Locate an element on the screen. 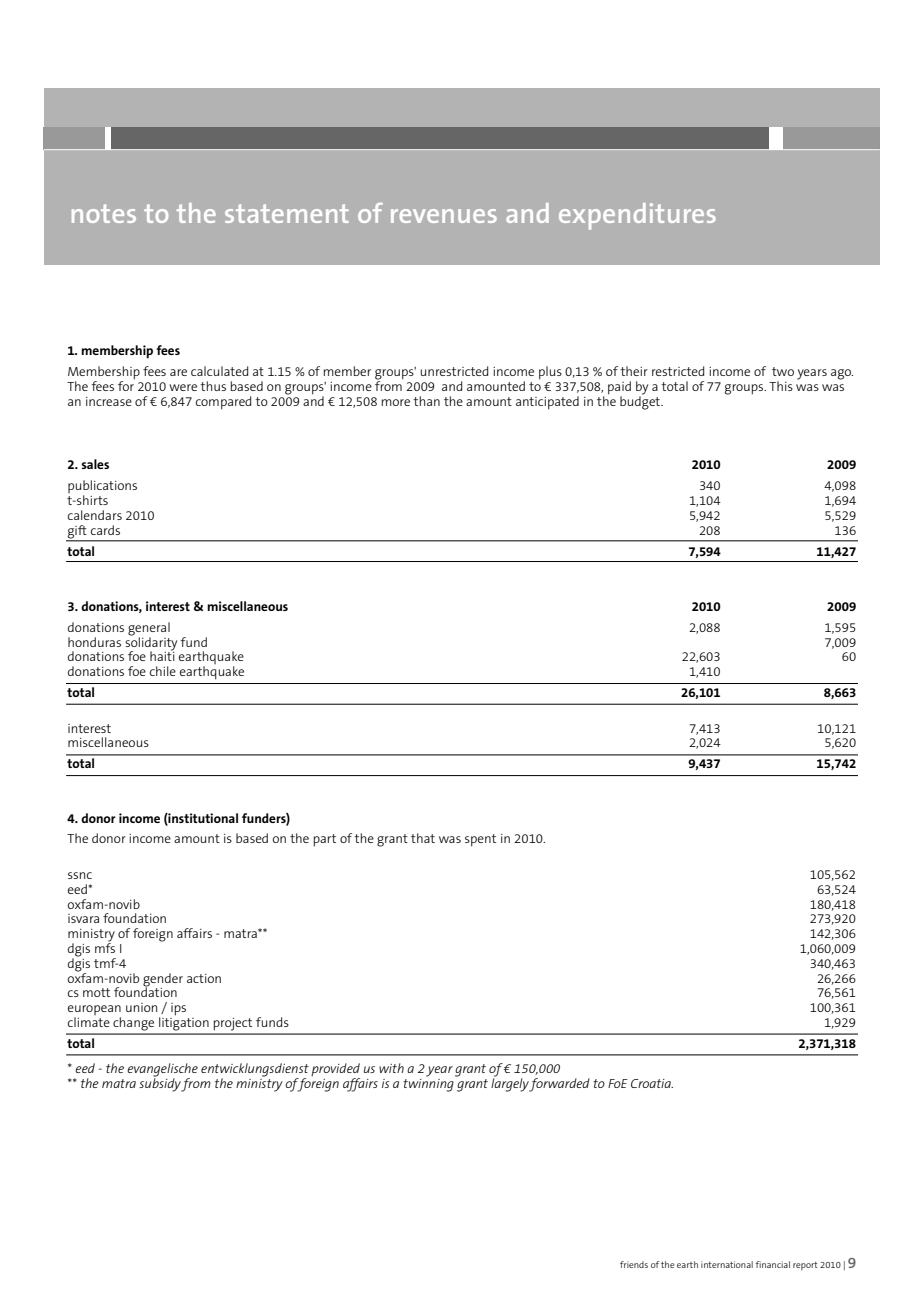  Croatia is located at coordinates (652, 1083).
